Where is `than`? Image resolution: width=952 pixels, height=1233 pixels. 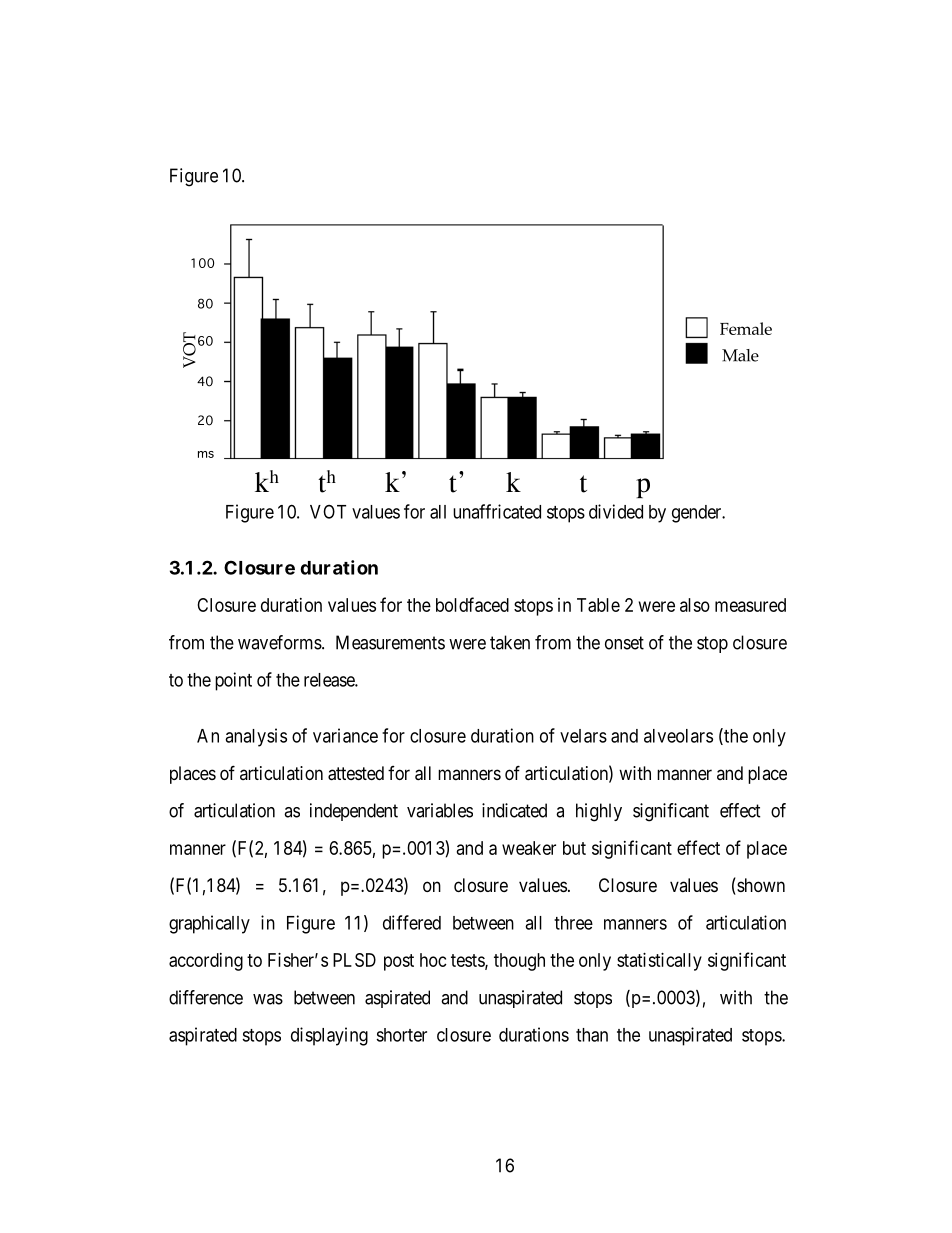
than is located at coordinates (592, 1035).
